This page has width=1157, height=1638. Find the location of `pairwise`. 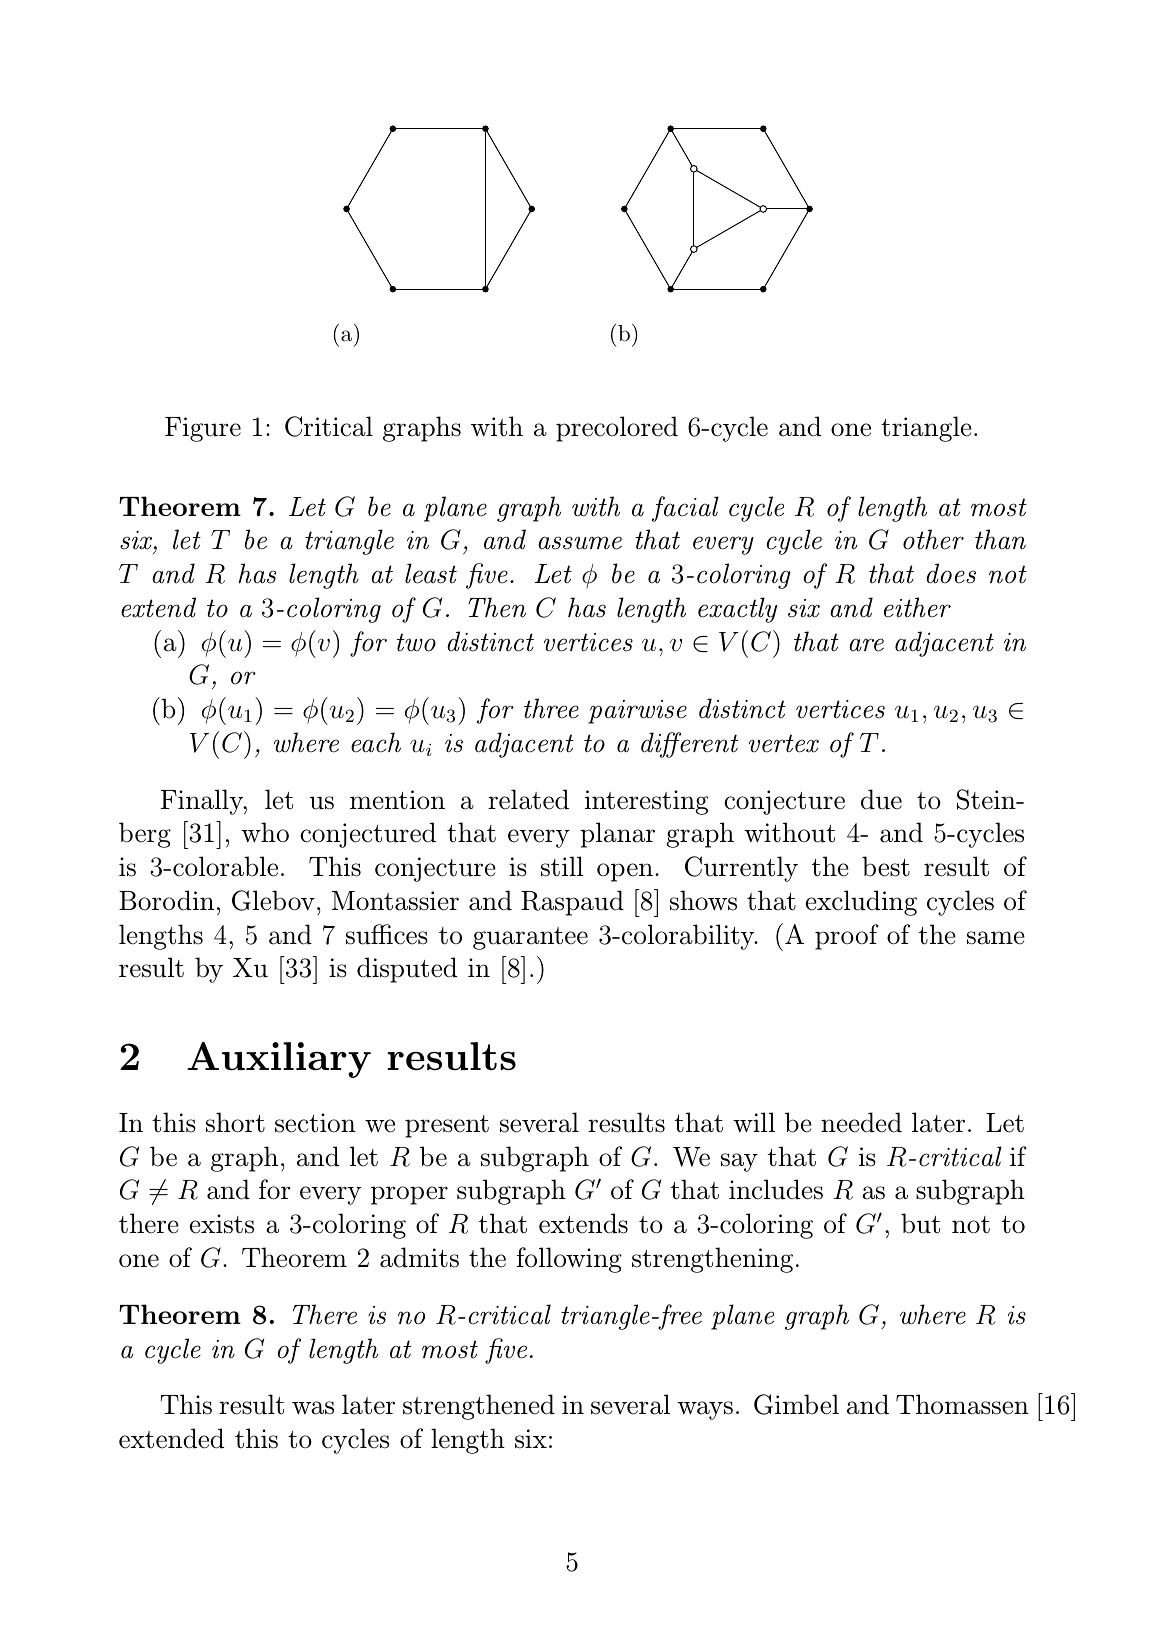

pairwise is located at coordinates (637, 712).
